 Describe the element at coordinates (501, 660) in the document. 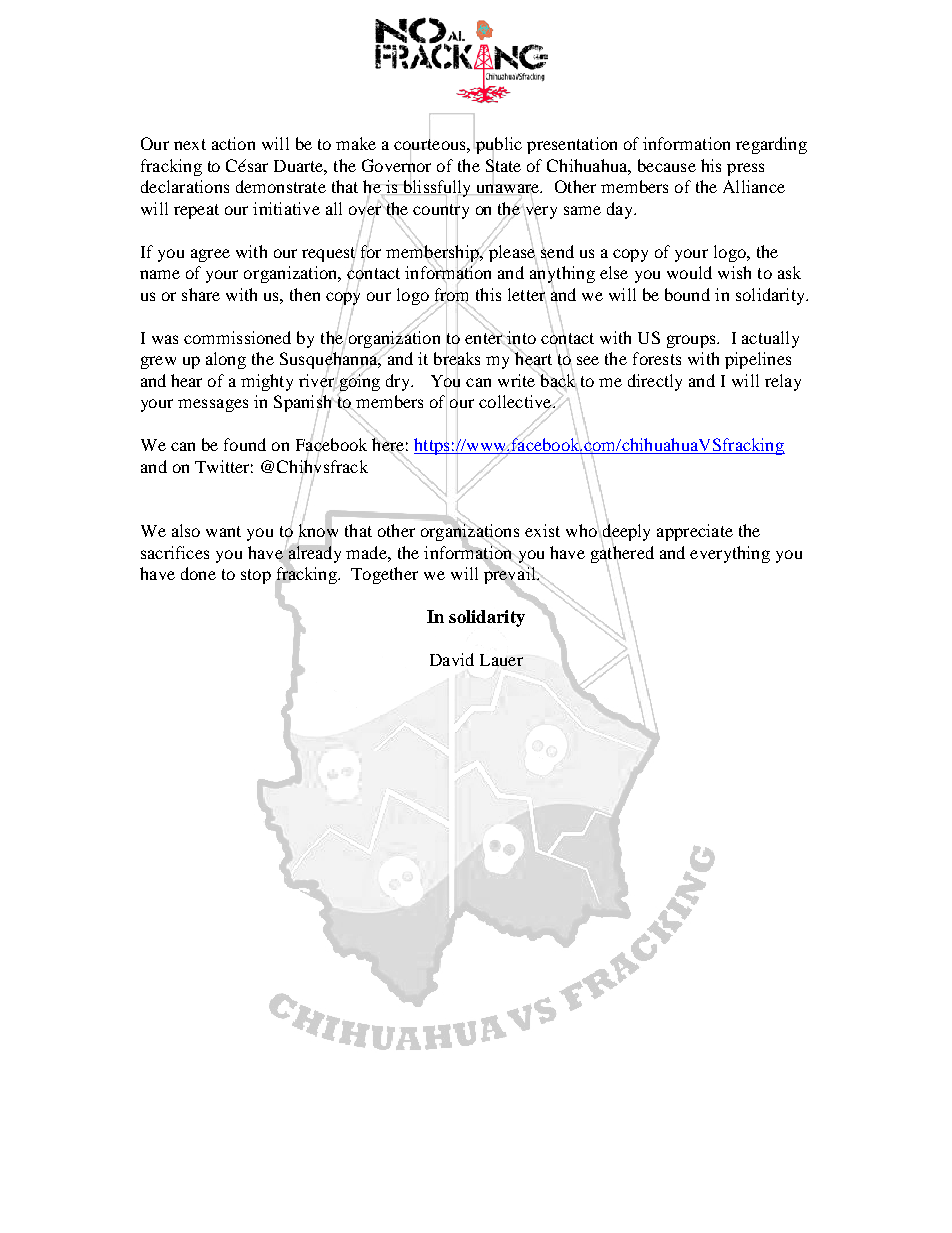

I see `Lauer` at that location.
